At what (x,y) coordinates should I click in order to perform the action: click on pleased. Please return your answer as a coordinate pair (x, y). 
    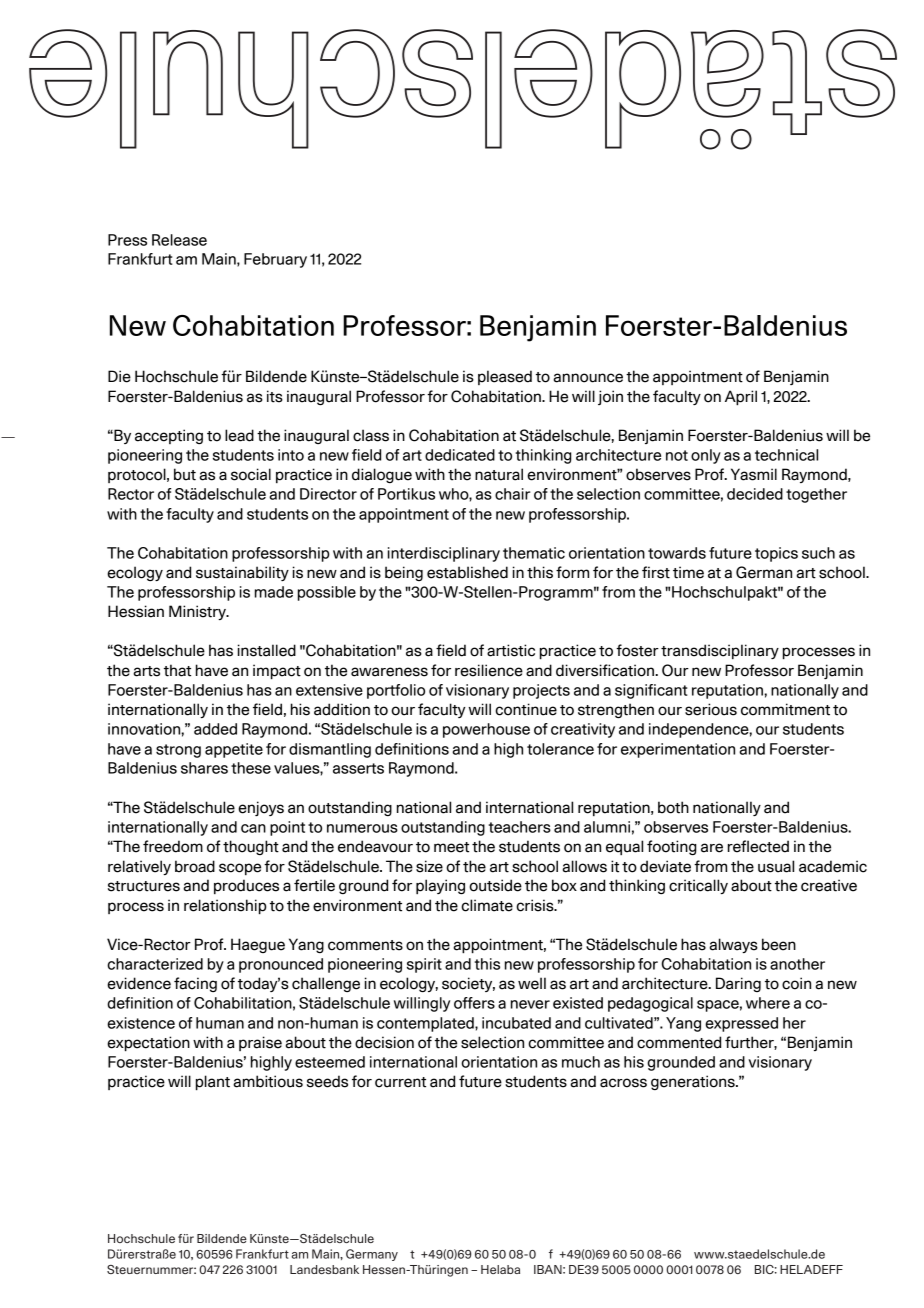
    Looking at the image, I should click on (505, 377).
